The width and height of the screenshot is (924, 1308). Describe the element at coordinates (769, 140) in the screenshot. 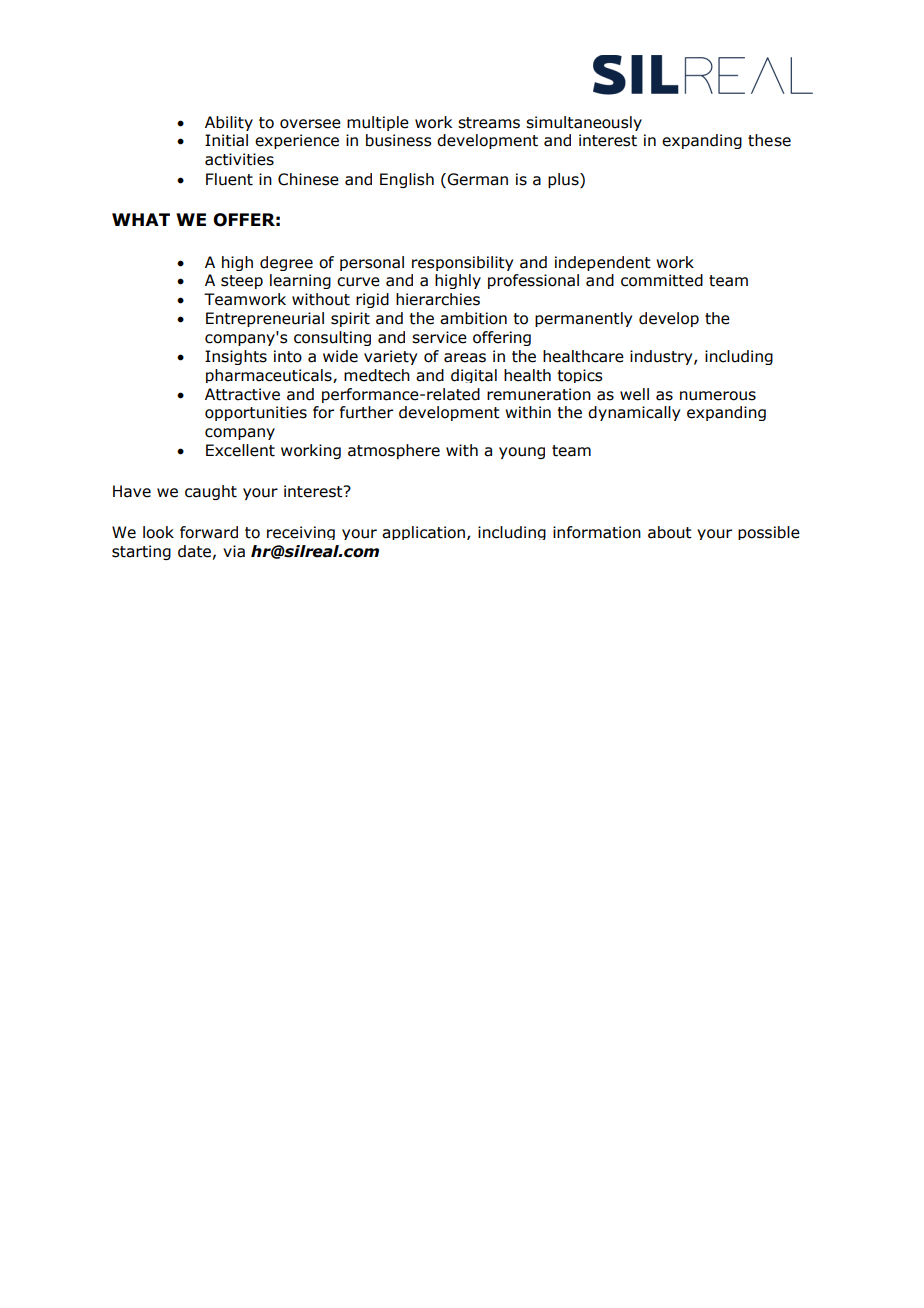

I see `these` at that location.
